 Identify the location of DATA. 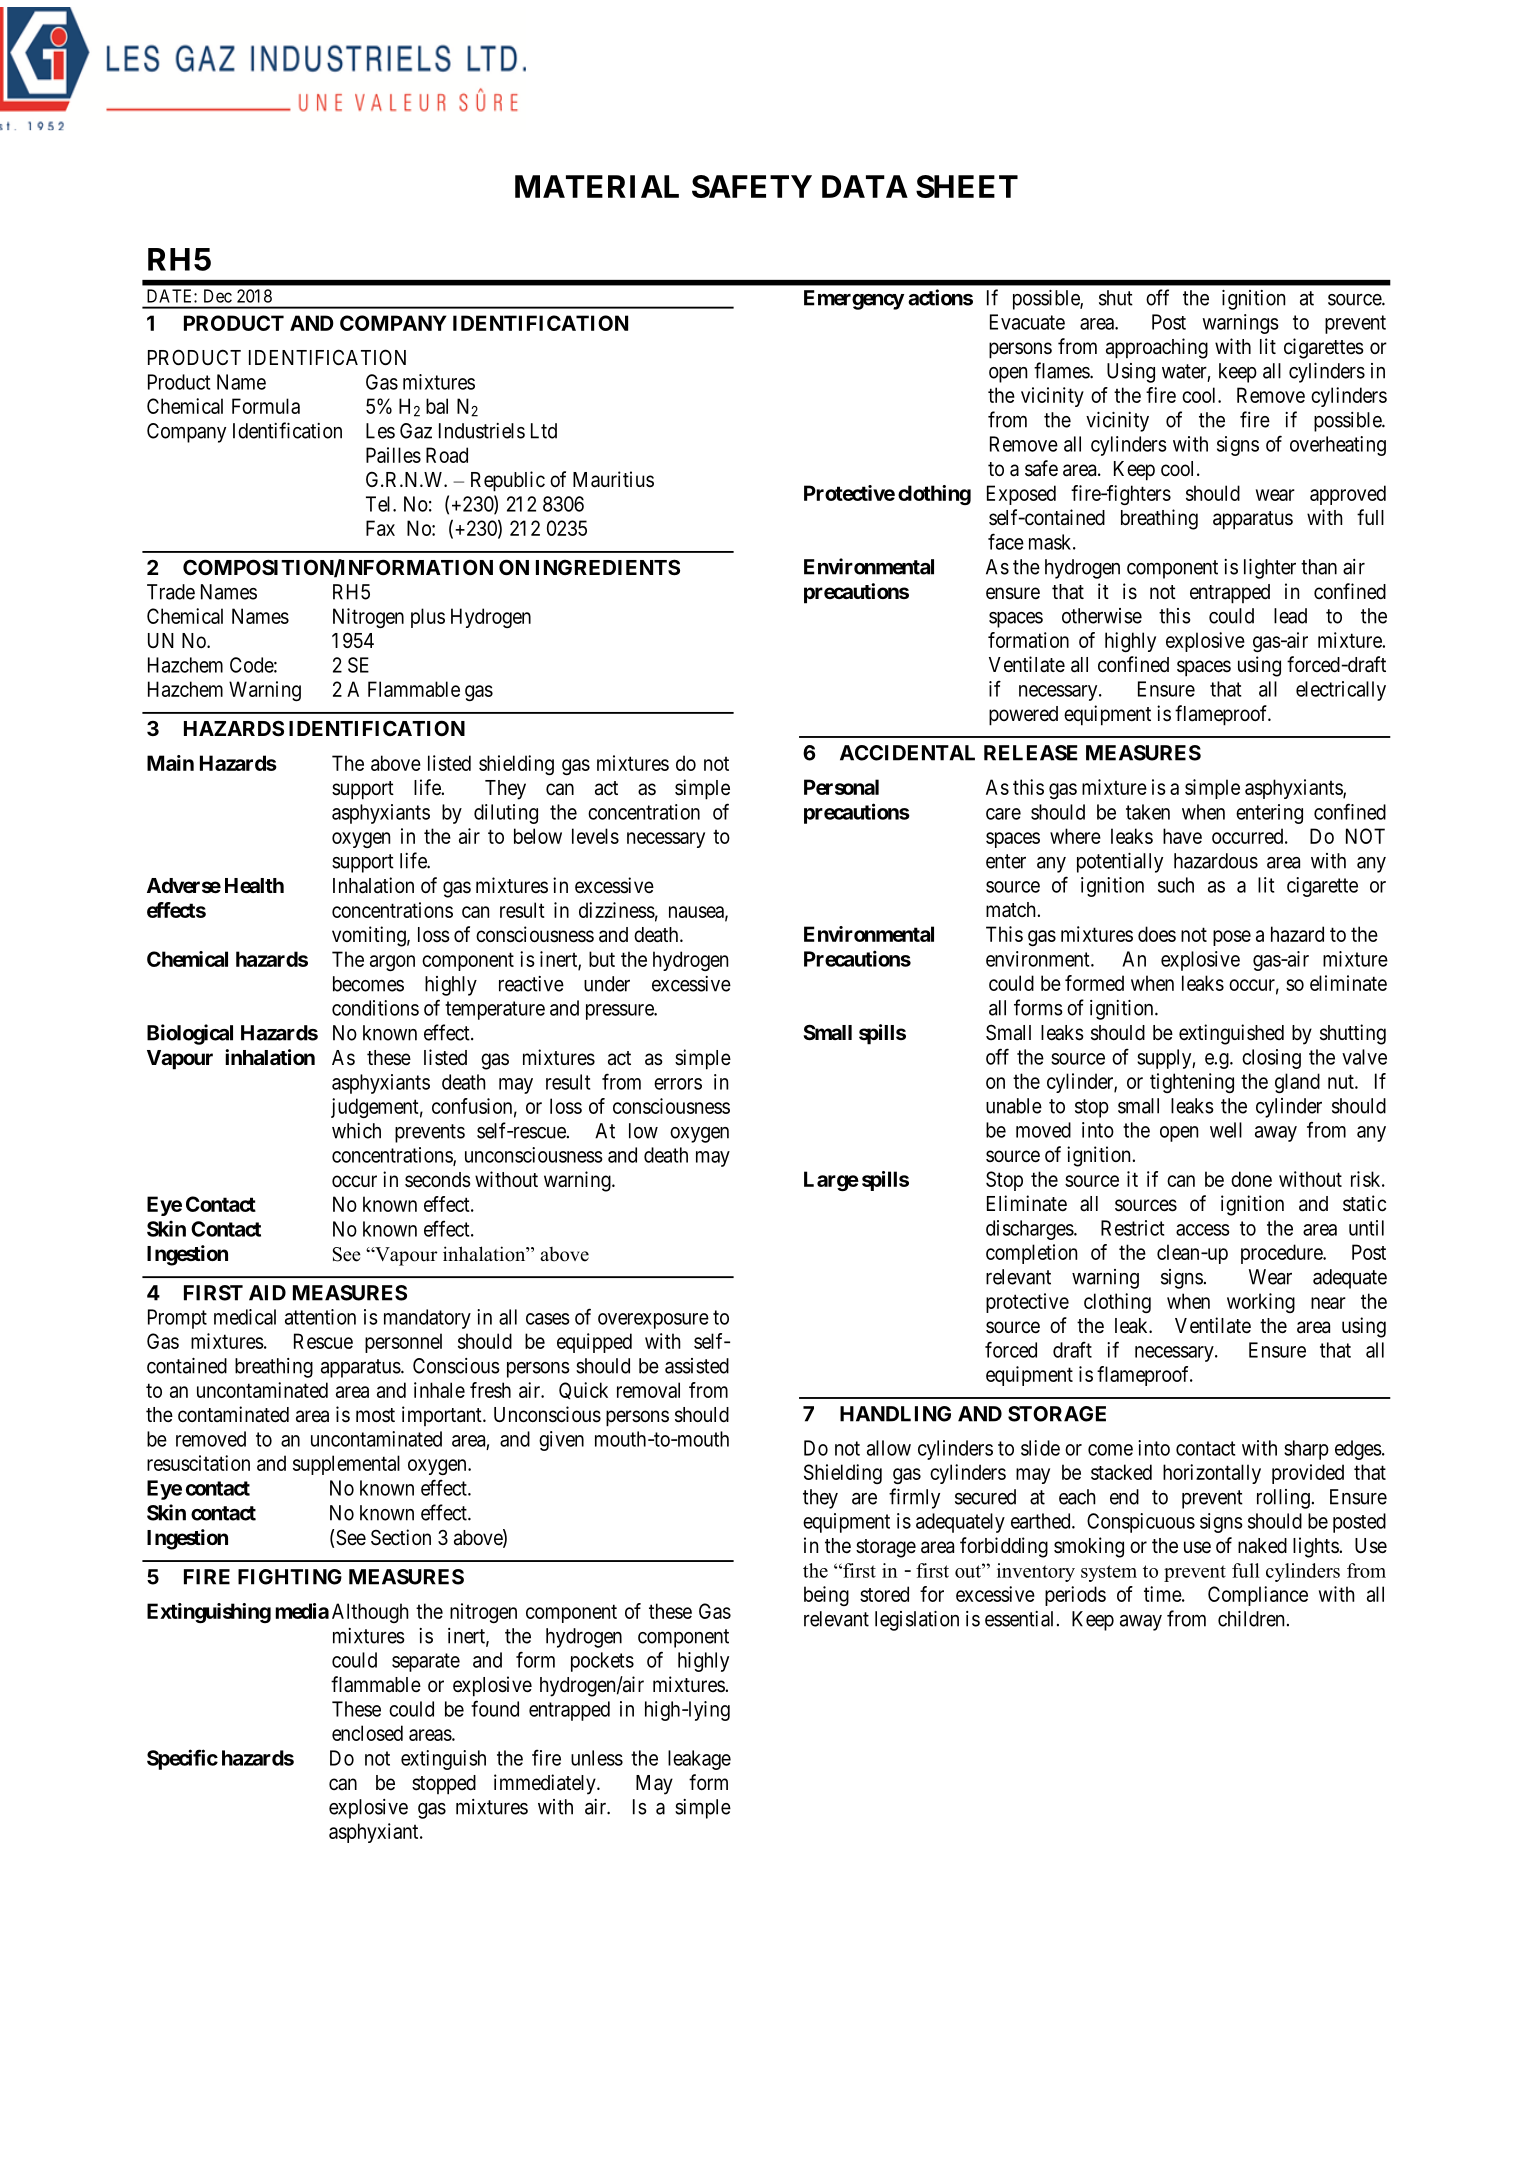
(865, 186).
